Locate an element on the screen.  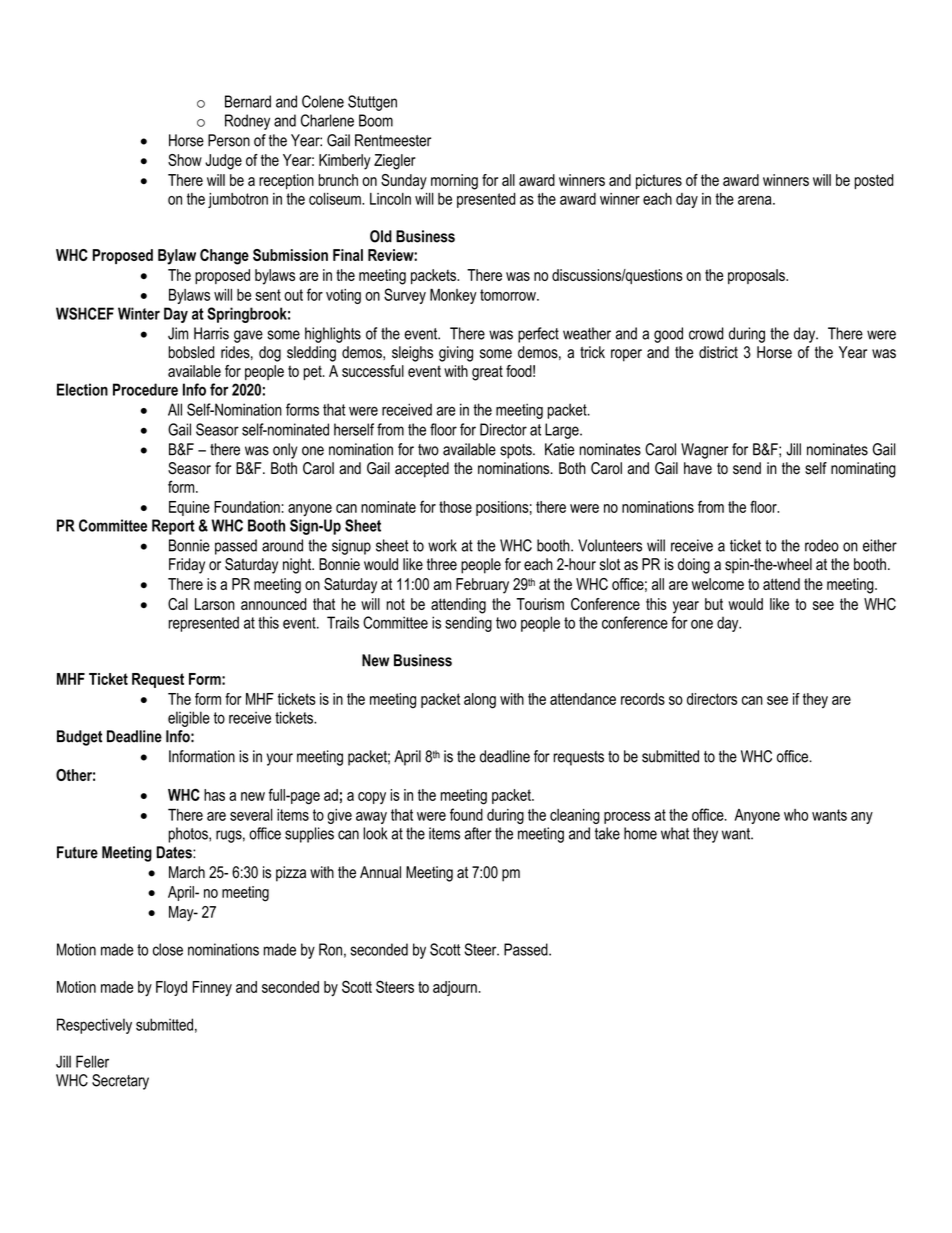
Secretary is located at coordinates (120, 1082).
